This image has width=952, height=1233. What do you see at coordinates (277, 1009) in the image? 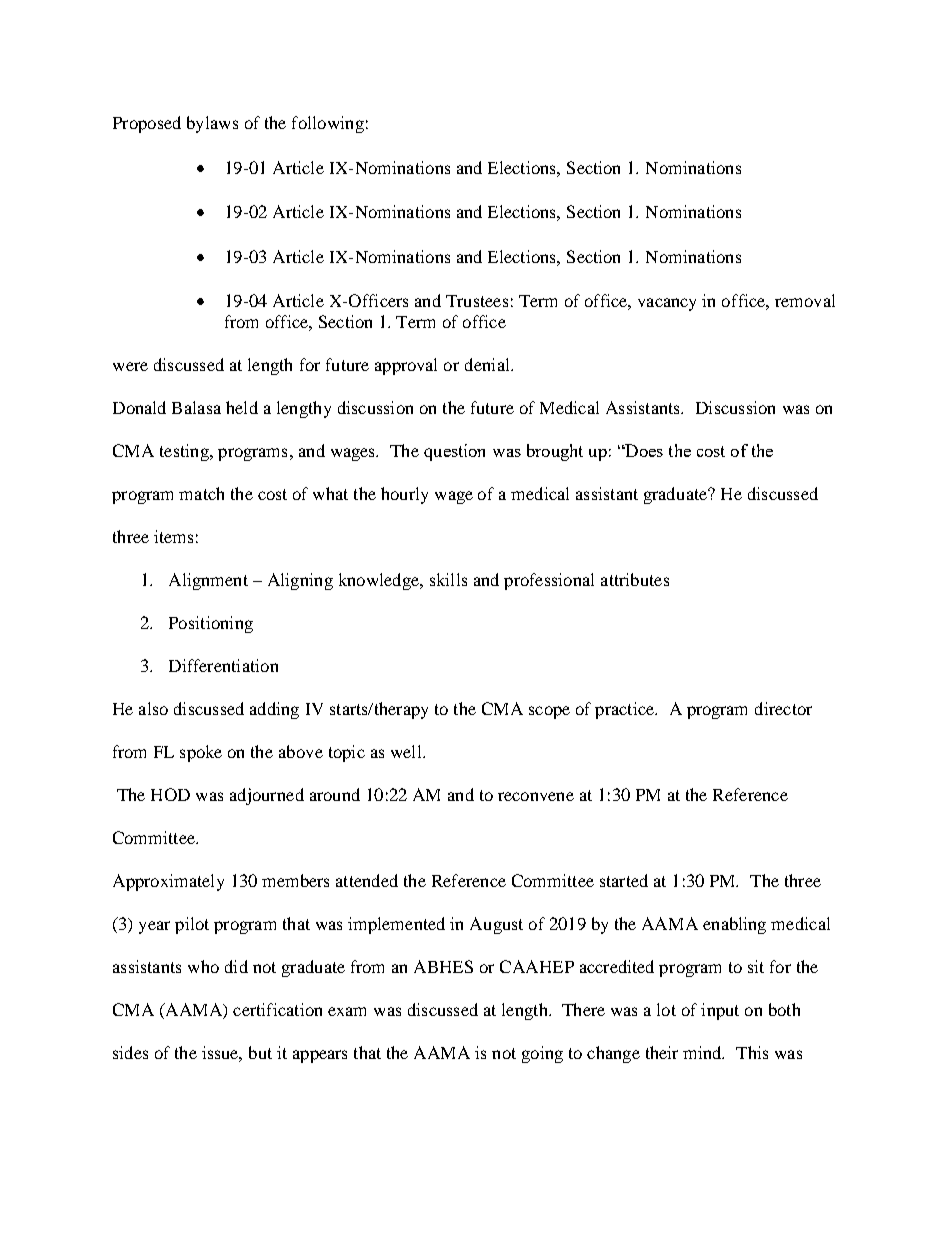
I see `certification` at bounding box center [277, 1009].
